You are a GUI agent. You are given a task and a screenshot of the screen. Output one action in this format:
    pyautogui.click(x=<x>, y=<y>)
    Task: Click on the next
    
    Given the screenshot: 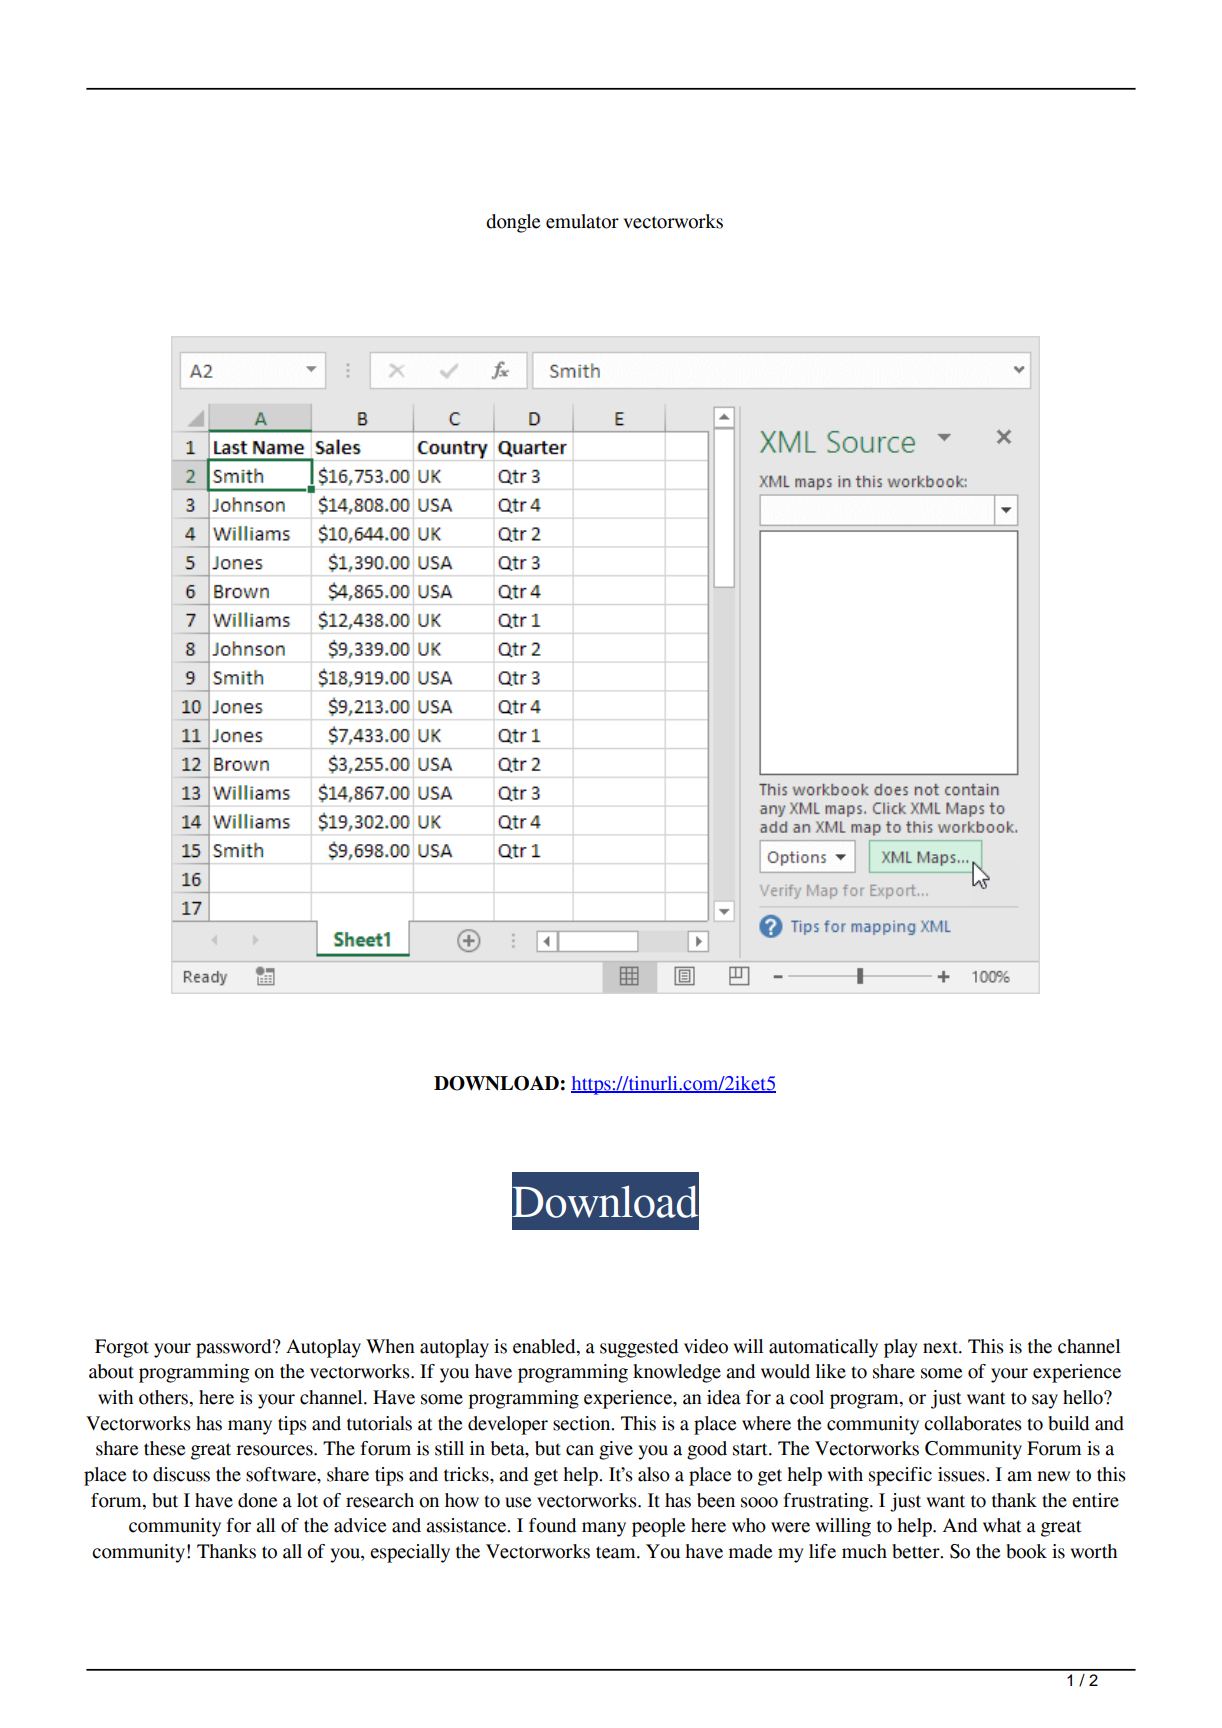 What is the action you would take?
    pyautogui.click(x=941, y=1347)
